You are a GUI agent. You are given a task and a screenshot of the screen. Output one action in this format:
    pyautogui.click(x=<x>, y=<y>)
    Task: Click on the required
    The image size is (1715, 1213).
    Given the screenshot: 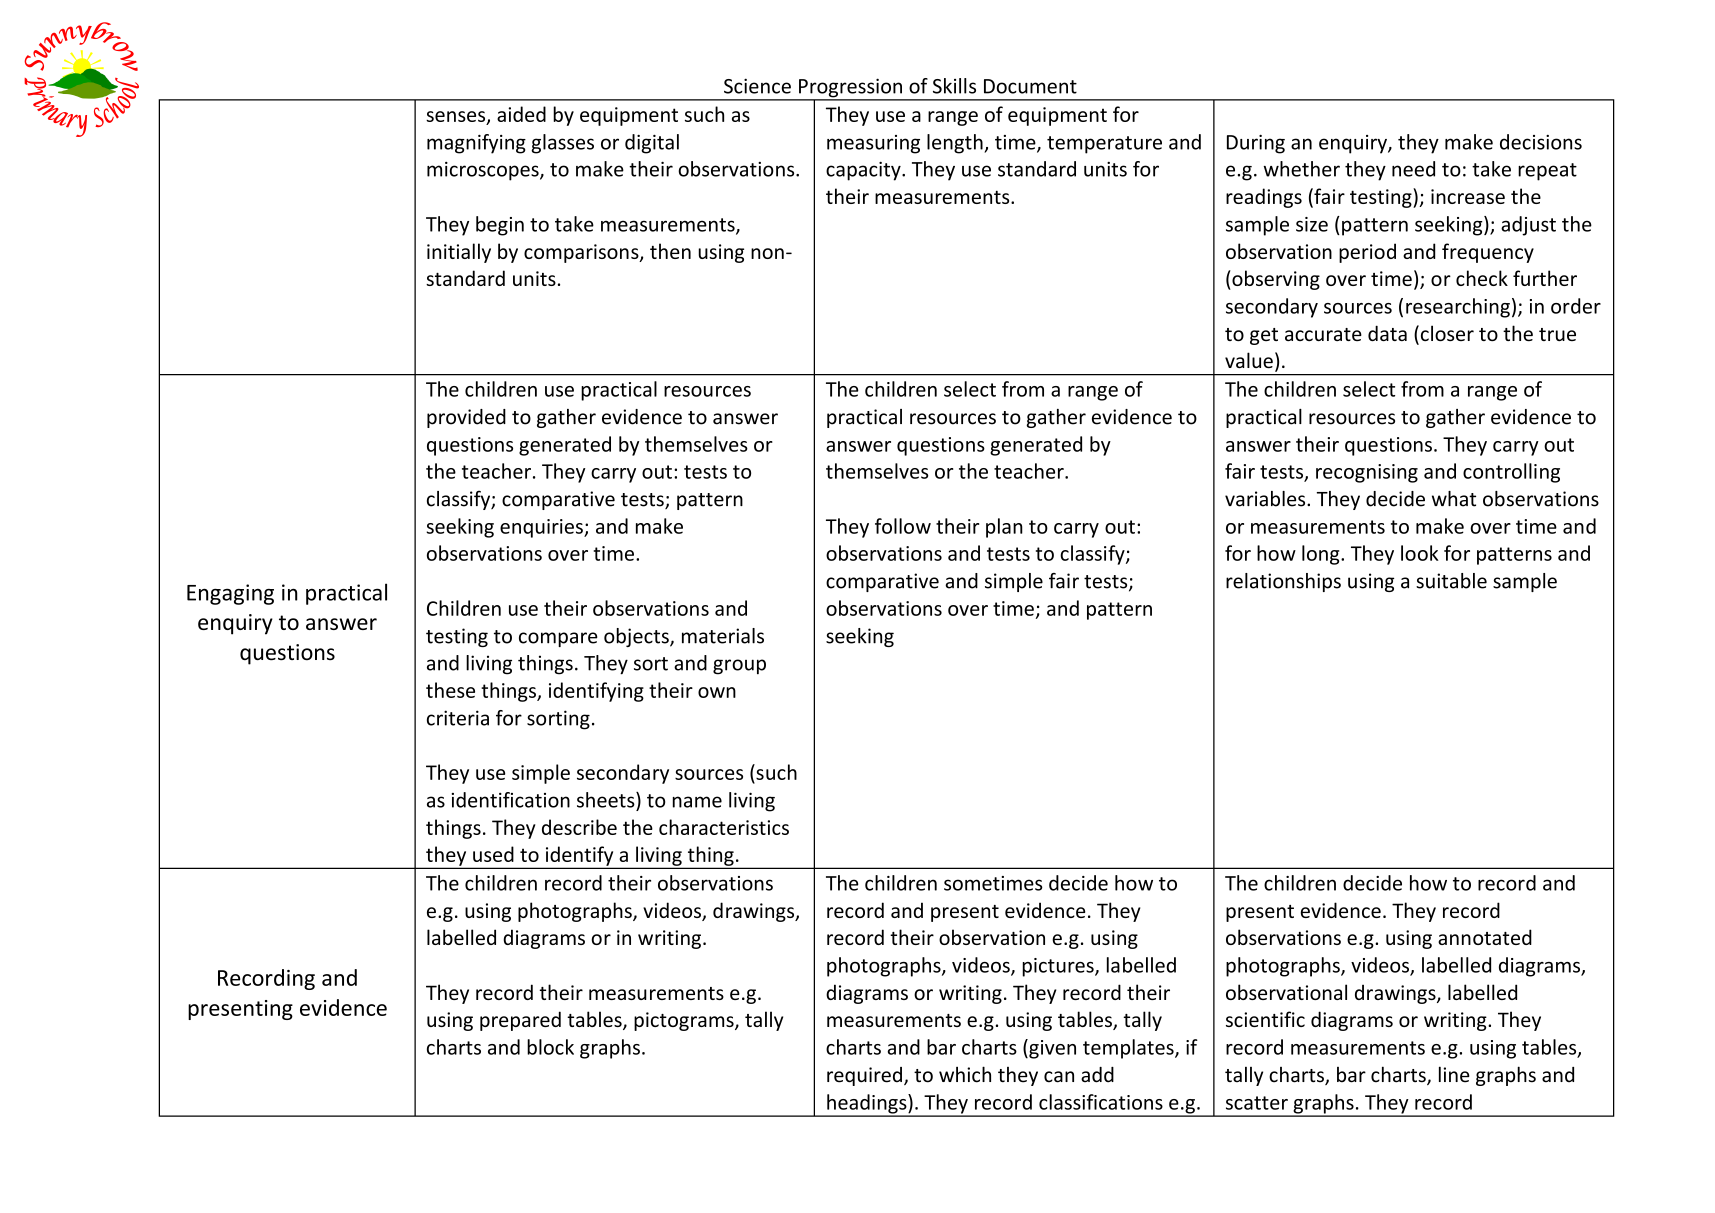 What is the action you would take?
    pyautogui.click(x=864, y=1076)
